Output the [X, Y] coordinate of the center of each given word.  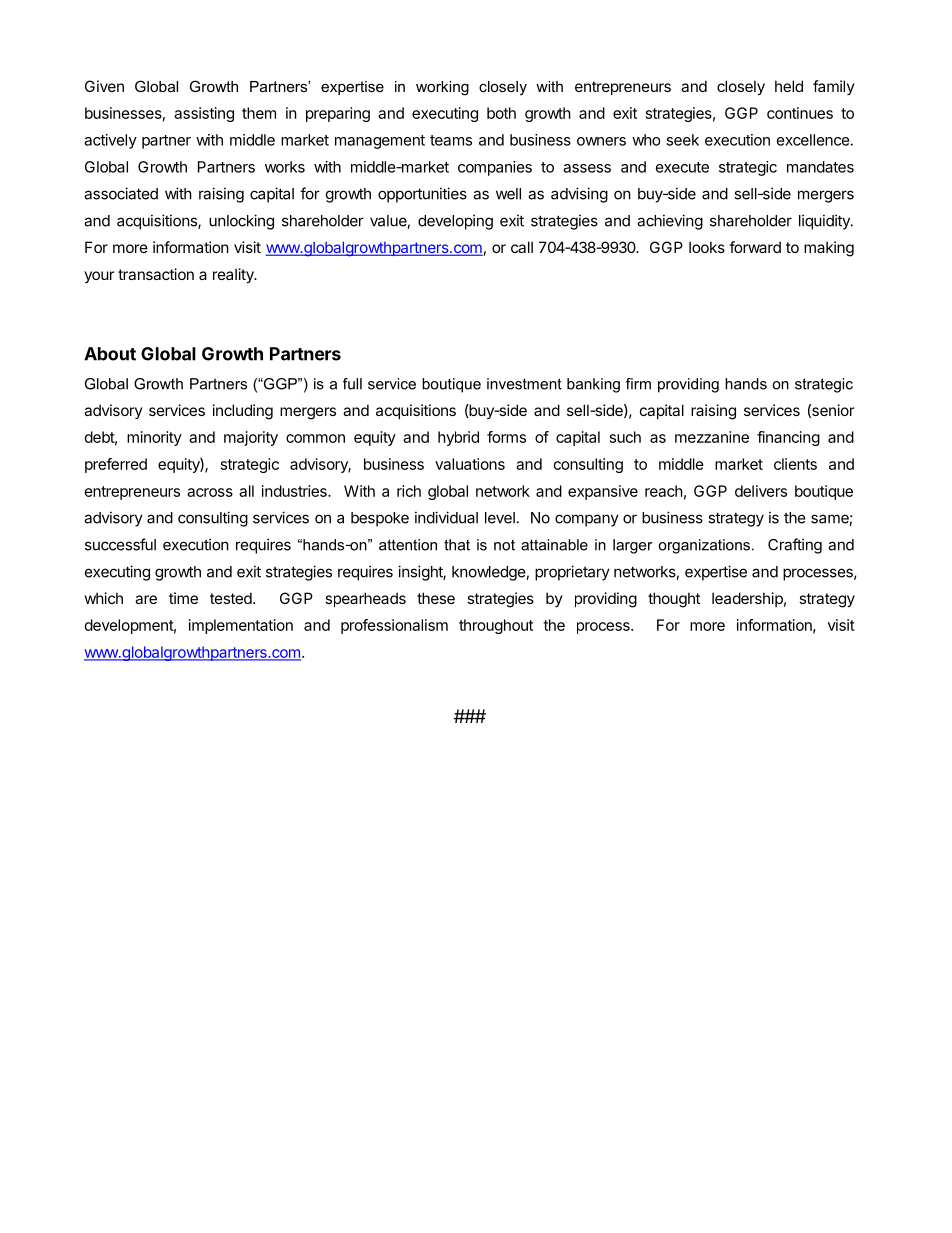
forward [755, 247]
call [522, 247]
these [436, 598]
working [442, 88]
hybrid [458, 438]
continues [800, 113]
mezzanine [712, 437]
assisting [204, 114]
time [183, 598]
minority [154, 438]
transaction [156, 274]
